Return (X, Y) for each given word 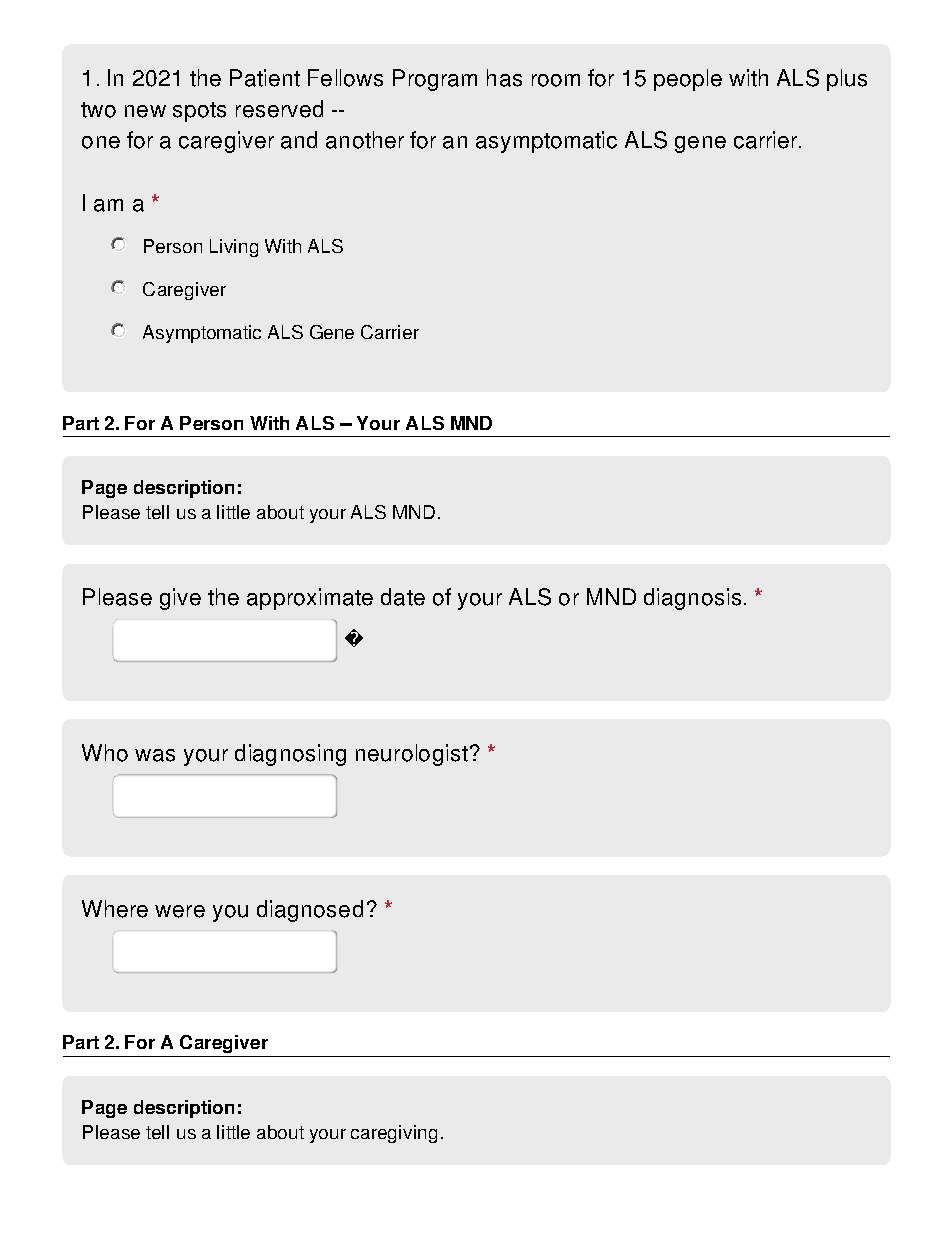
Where (115, 909)
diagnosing (290, 755)
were (180, 911)
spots (199, 112)
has (504, 78)
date (403, 597)
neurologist (412, 755)
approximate (310, 599)
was (155, 755)
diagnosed (310, 911)
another (365, 140)
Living (234, 248)
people (688, 80)
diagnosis (692, 599)
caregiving (394, 1134)
